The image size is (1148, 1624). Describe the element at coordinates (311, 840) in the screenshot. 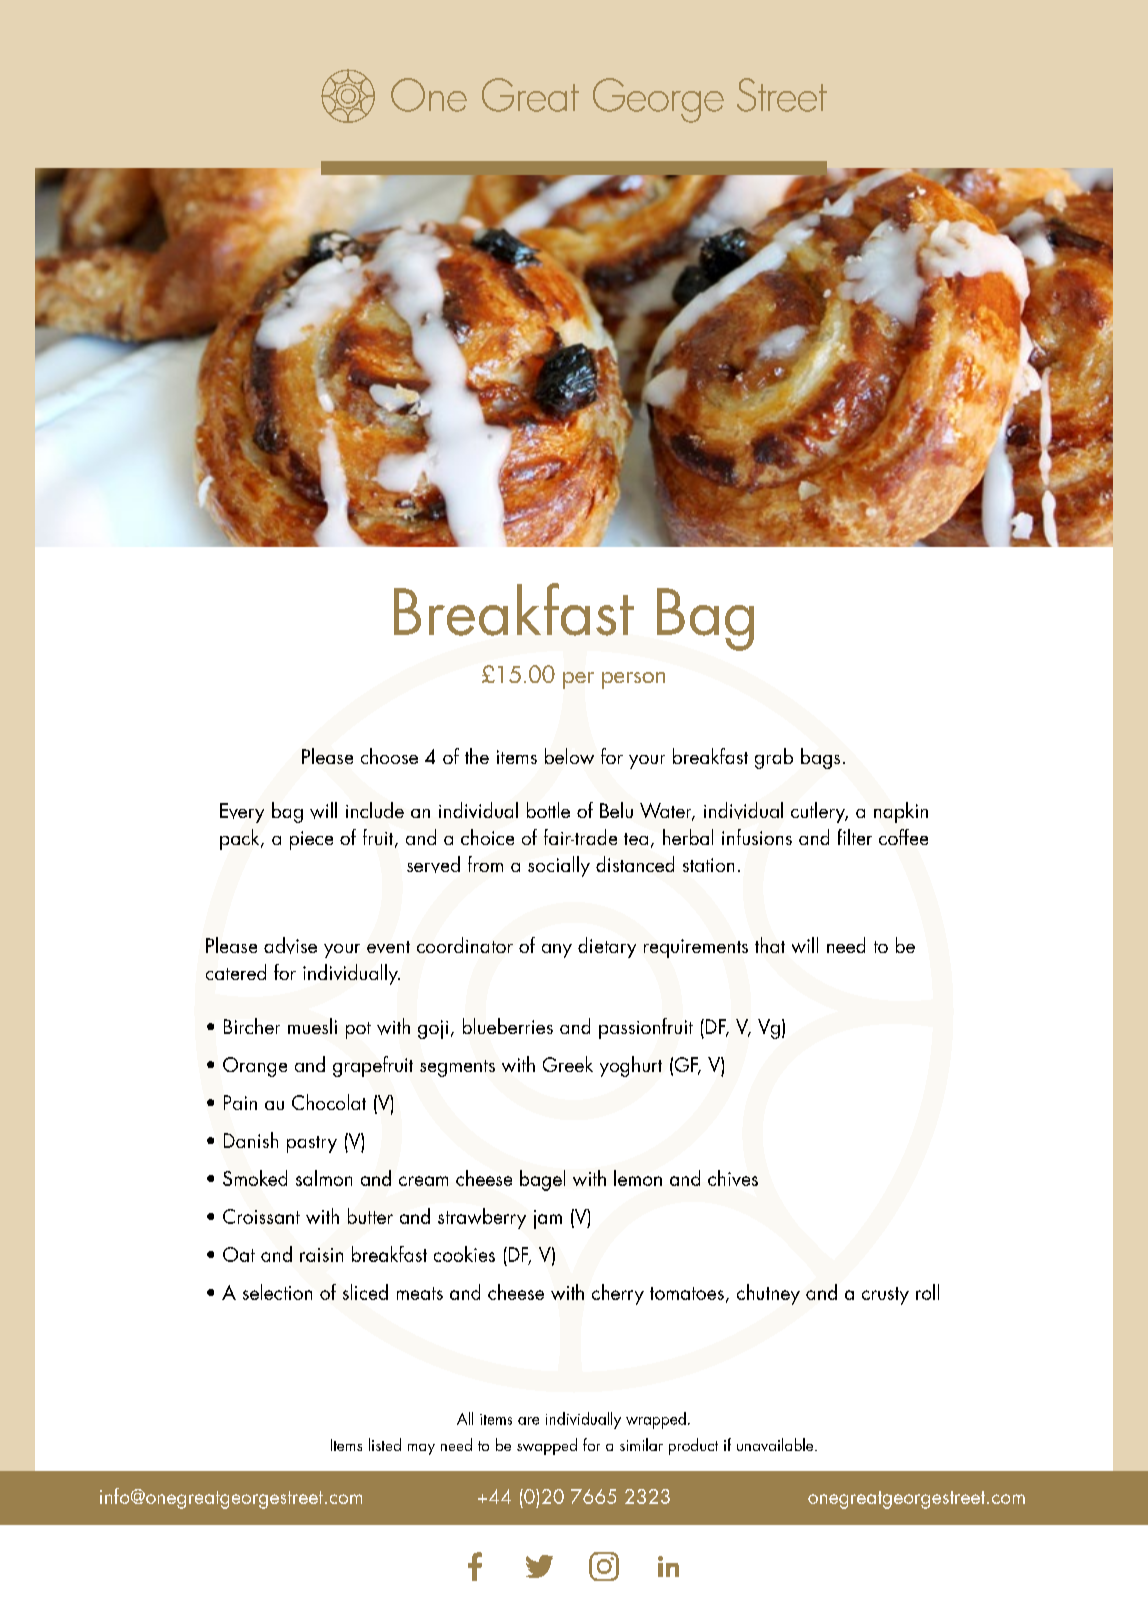

I see `piece` at that location.
